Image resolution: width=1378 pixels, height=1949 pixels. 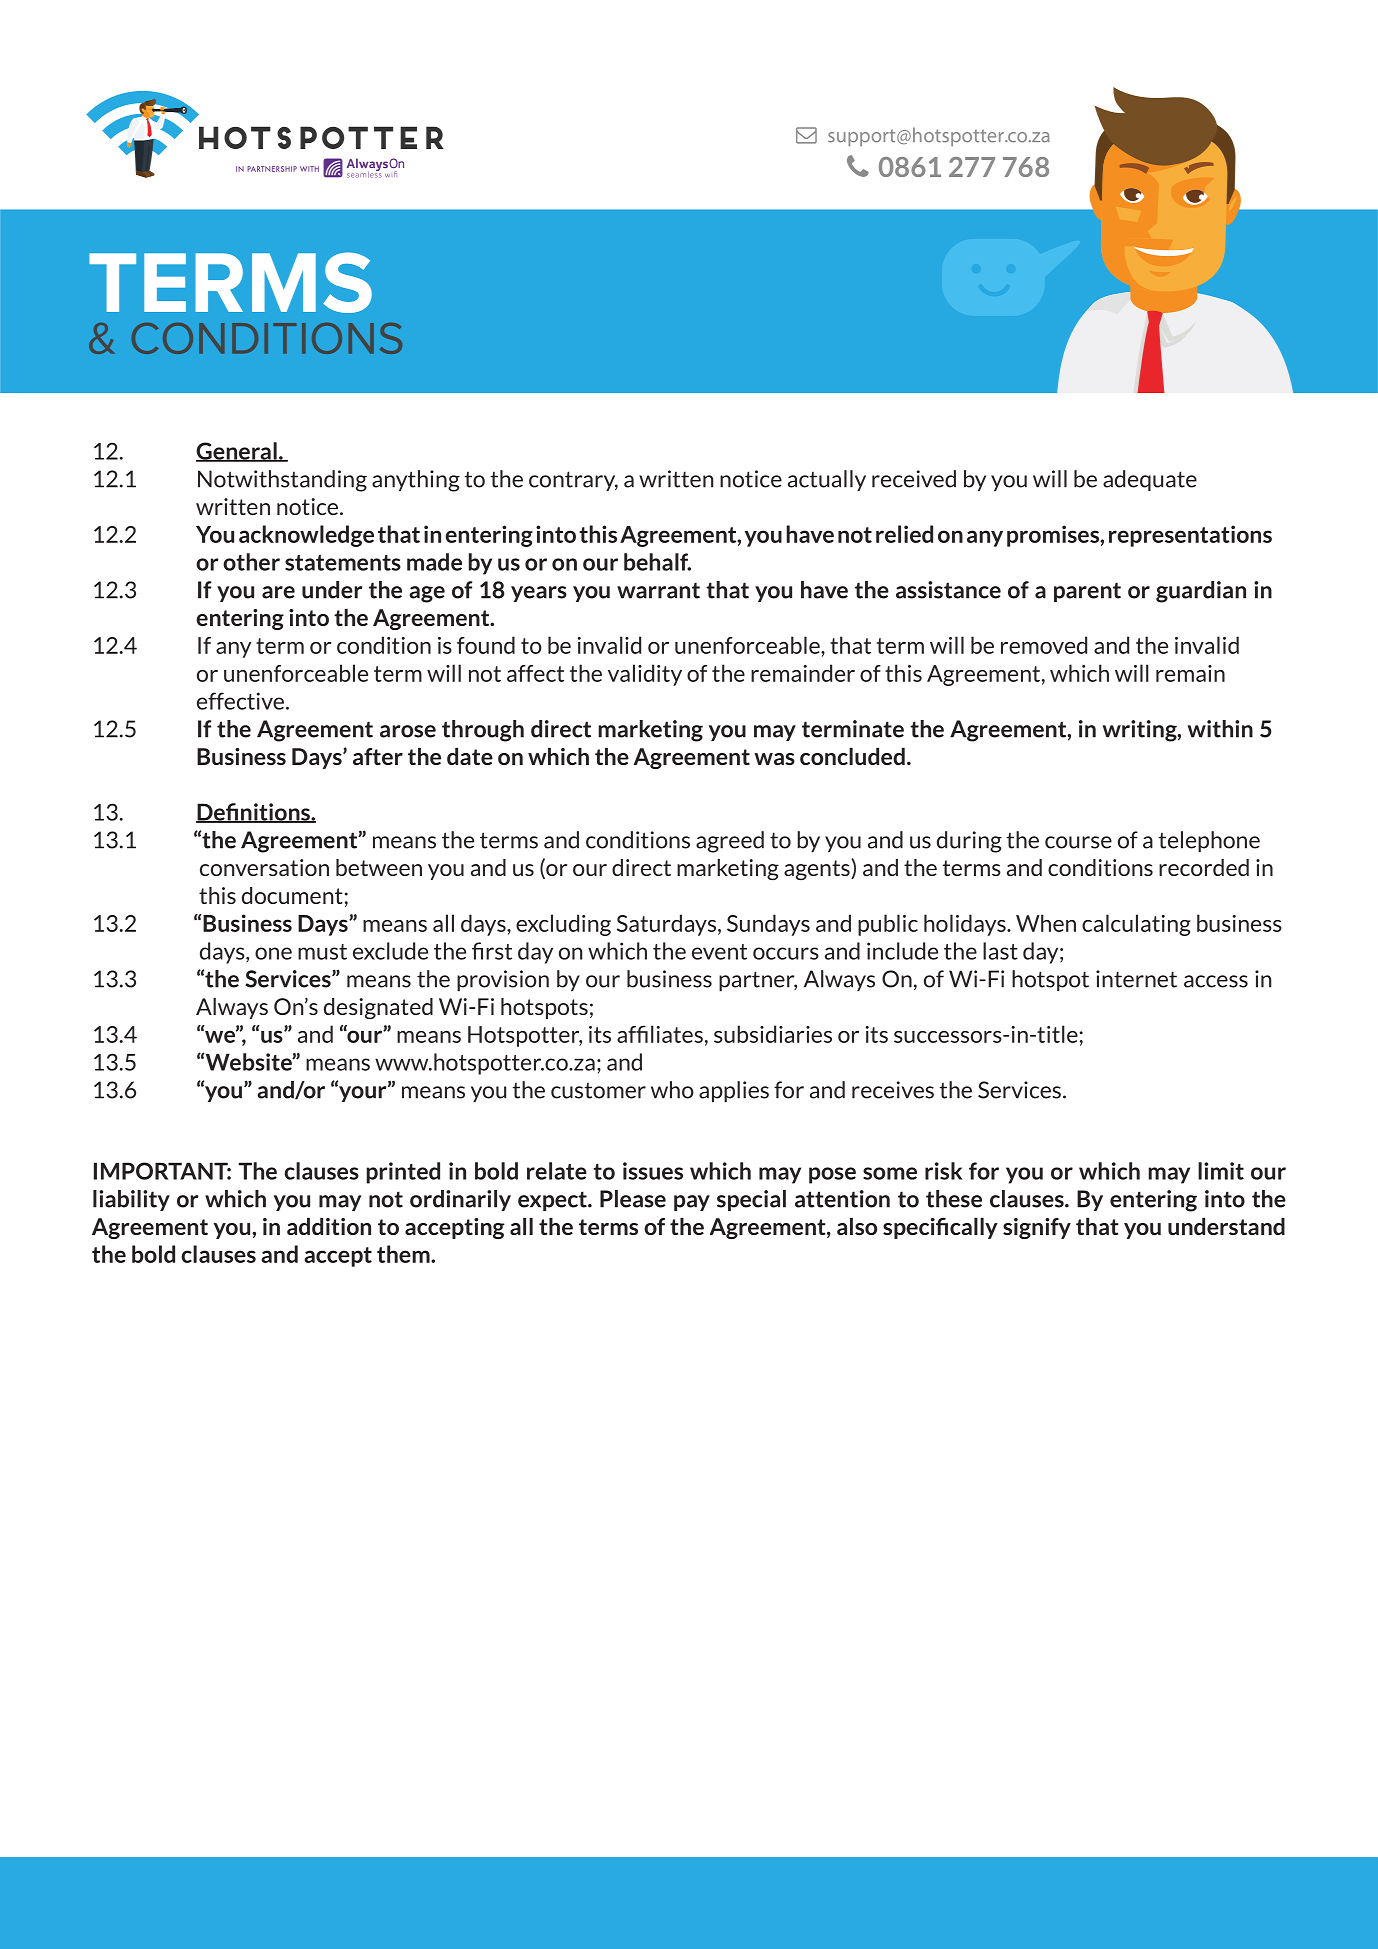 I want to click on contrary, so click(x=573, y=481).
